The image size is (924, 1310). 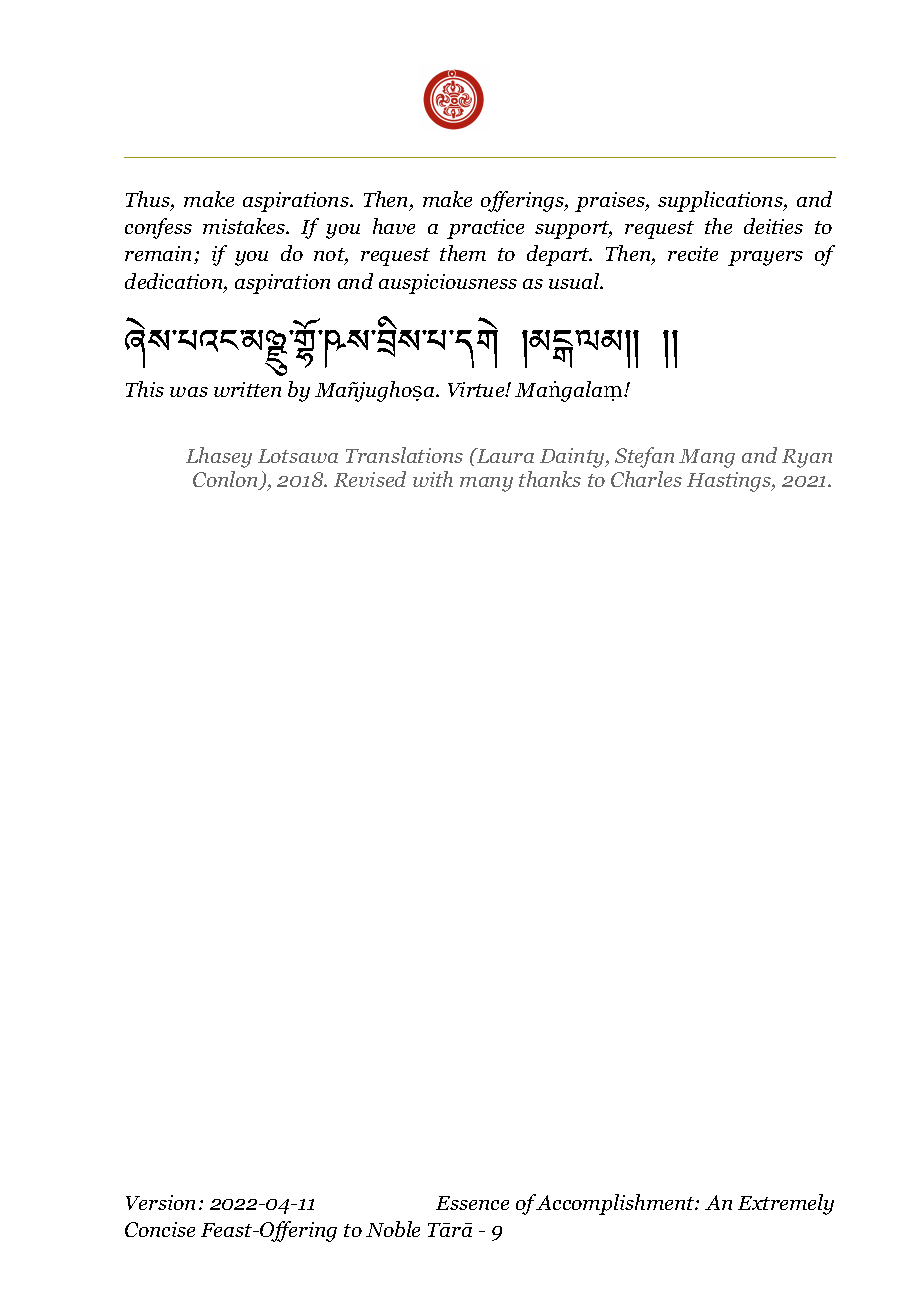 I want to click on Conlon, so click(x=227, y=480).
